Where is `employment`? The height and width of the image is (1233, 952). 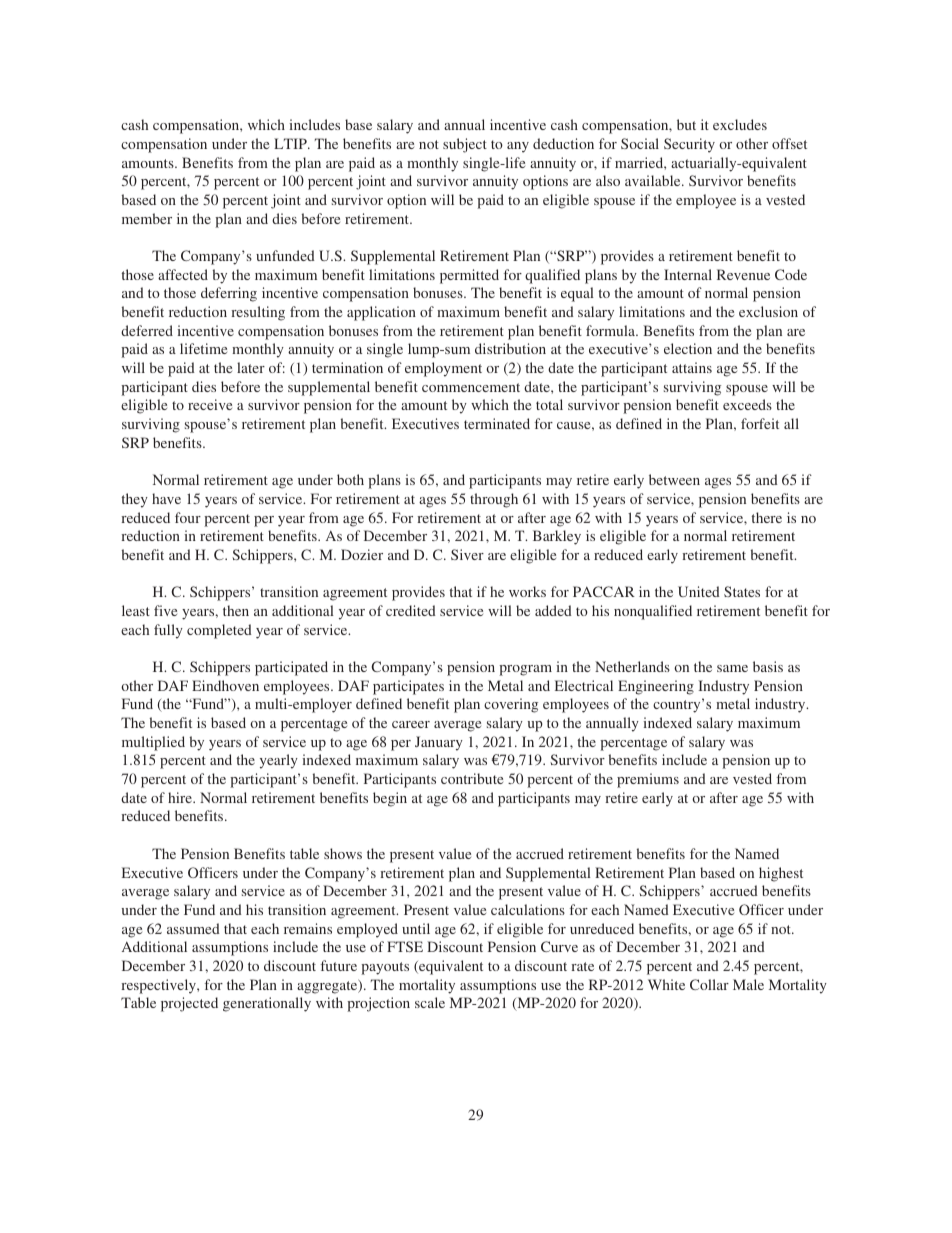
employment is located at coordinates (443, 369).
